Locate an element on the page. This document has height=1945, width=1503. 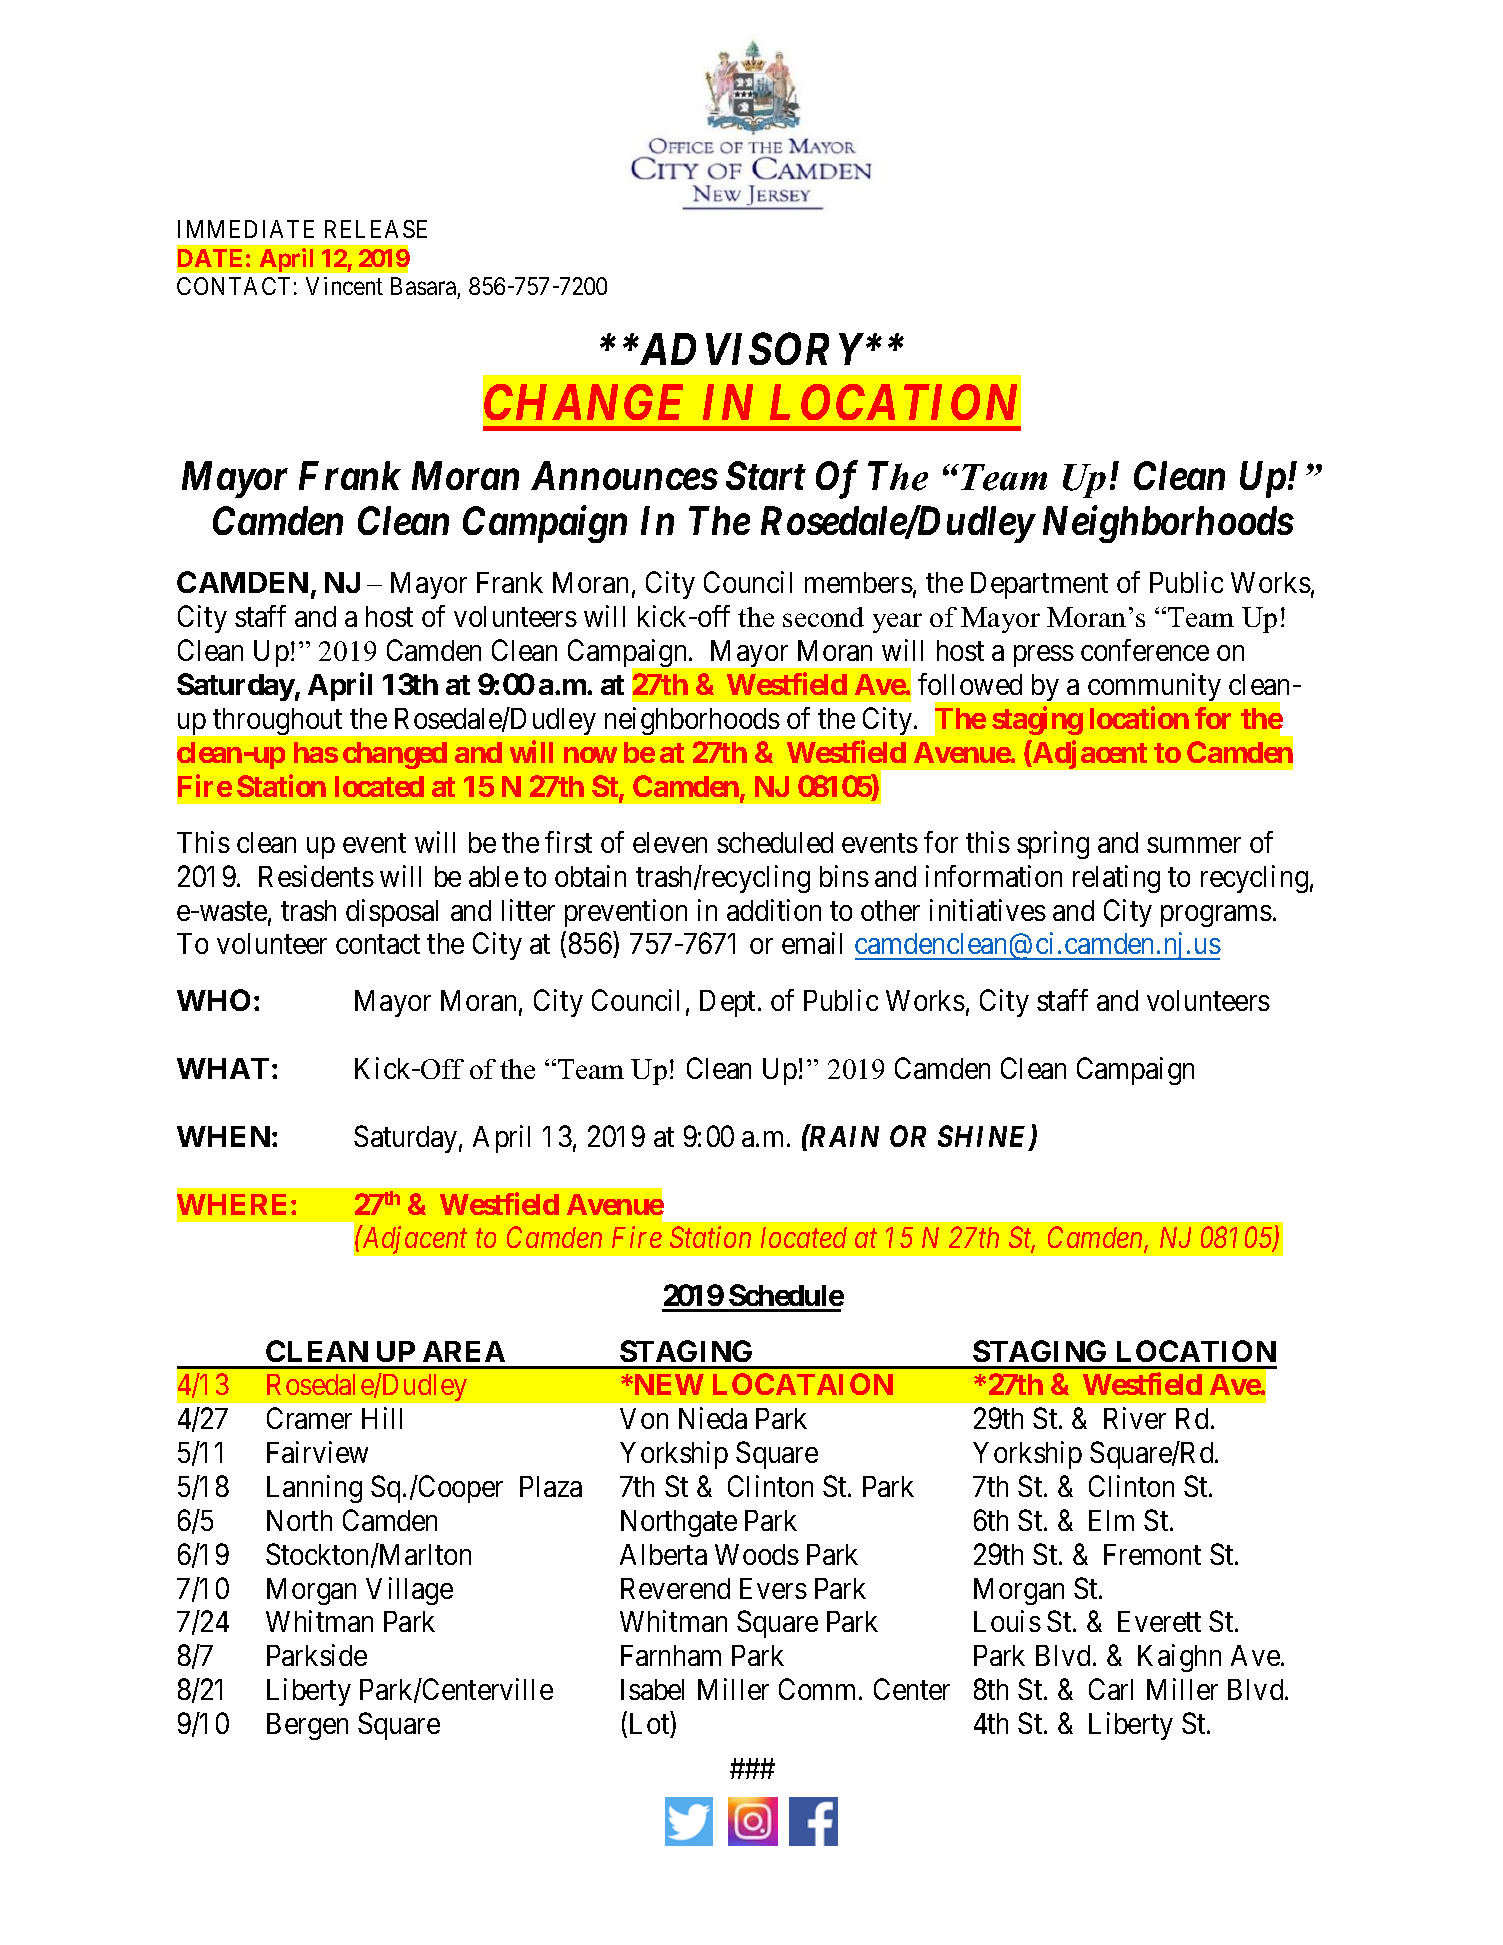
eleven is located at coordinates (670, 842).
